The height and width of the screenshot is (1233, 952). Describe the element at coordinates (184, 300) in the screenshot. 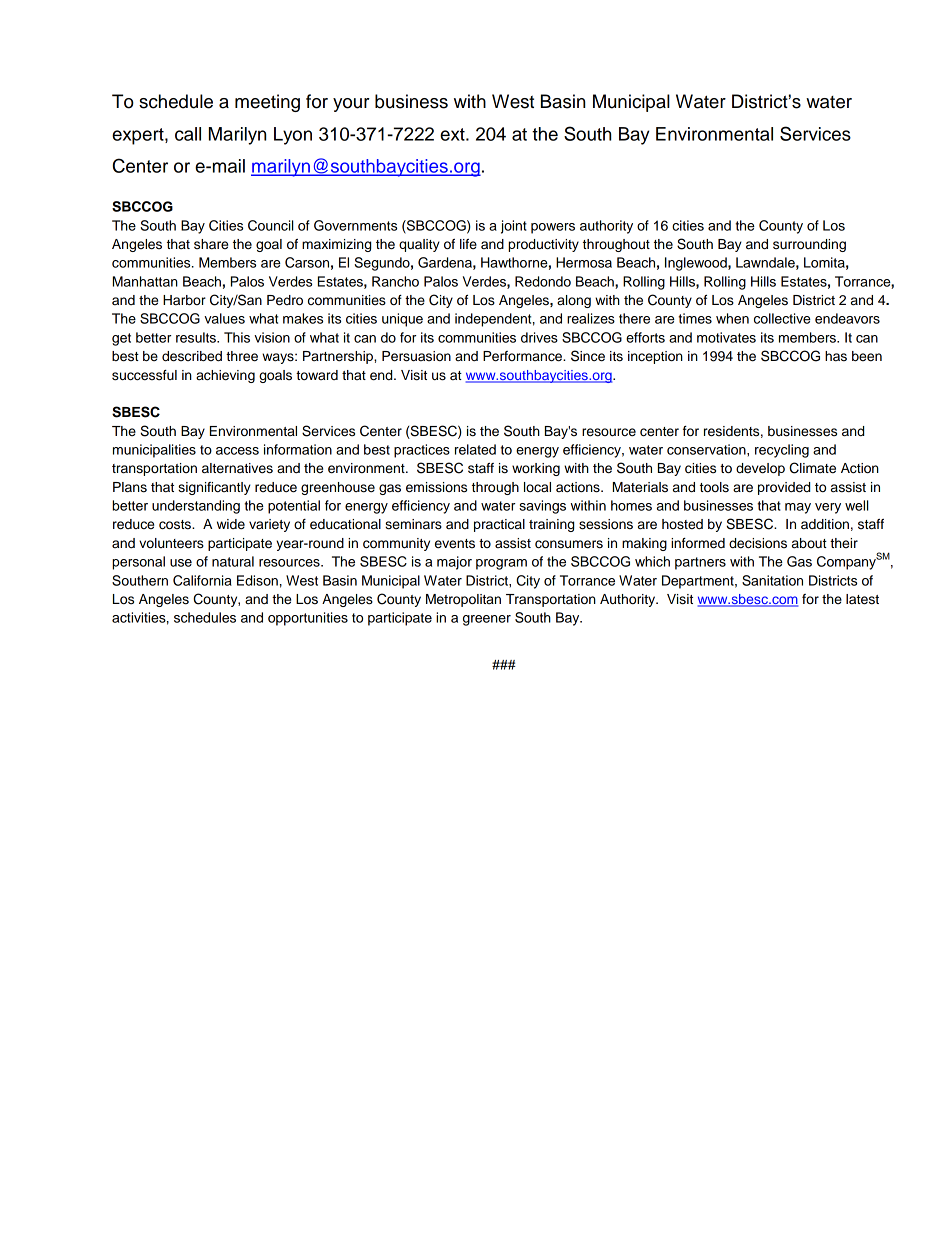

I see `Harbor` at that location.
